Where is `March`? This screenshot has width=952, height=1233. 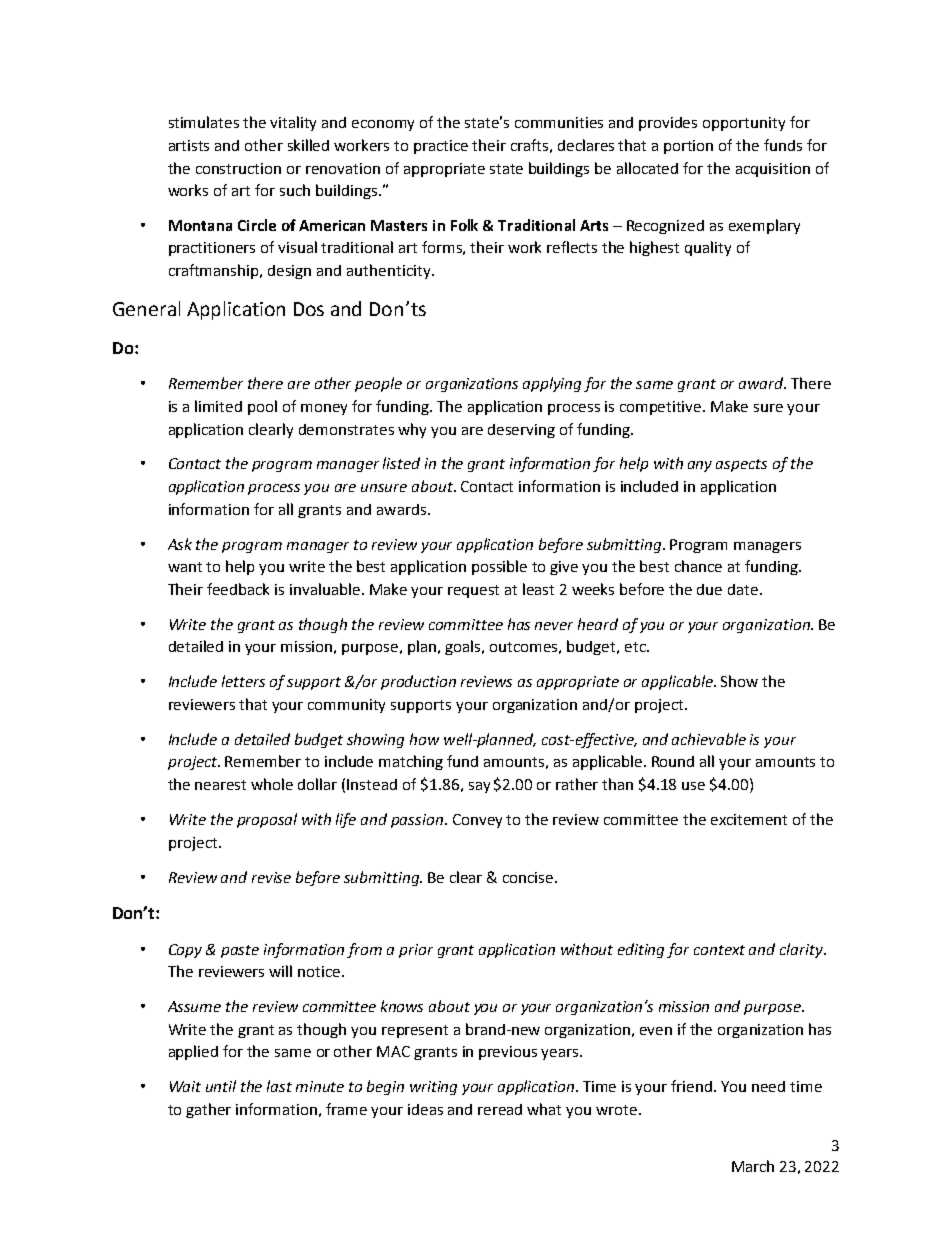 March is located at coordinates (753, 1166).
